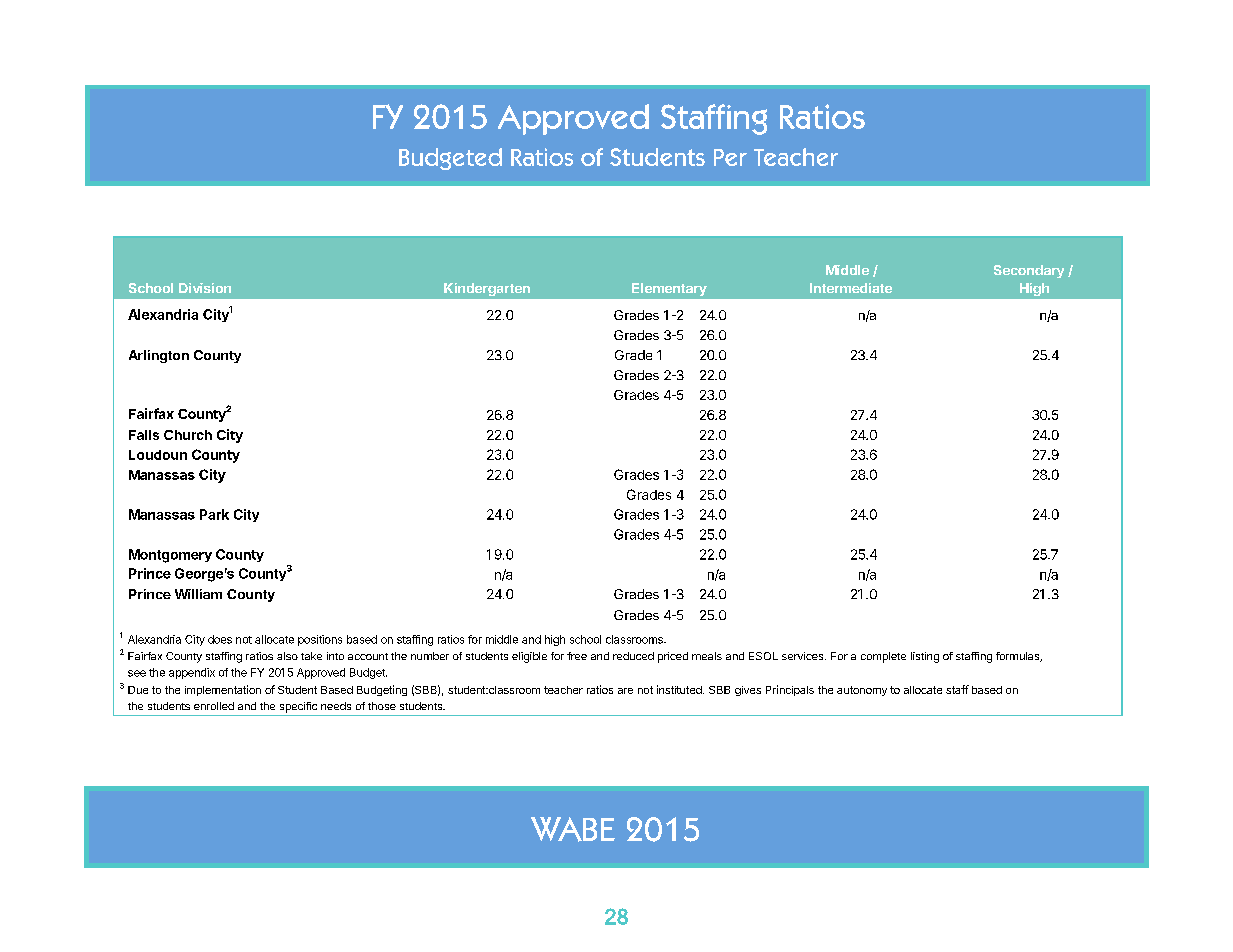 Image resolution: width=1233 pixels, height=952 pixels. I want to click on Per, so click(730, 157).
